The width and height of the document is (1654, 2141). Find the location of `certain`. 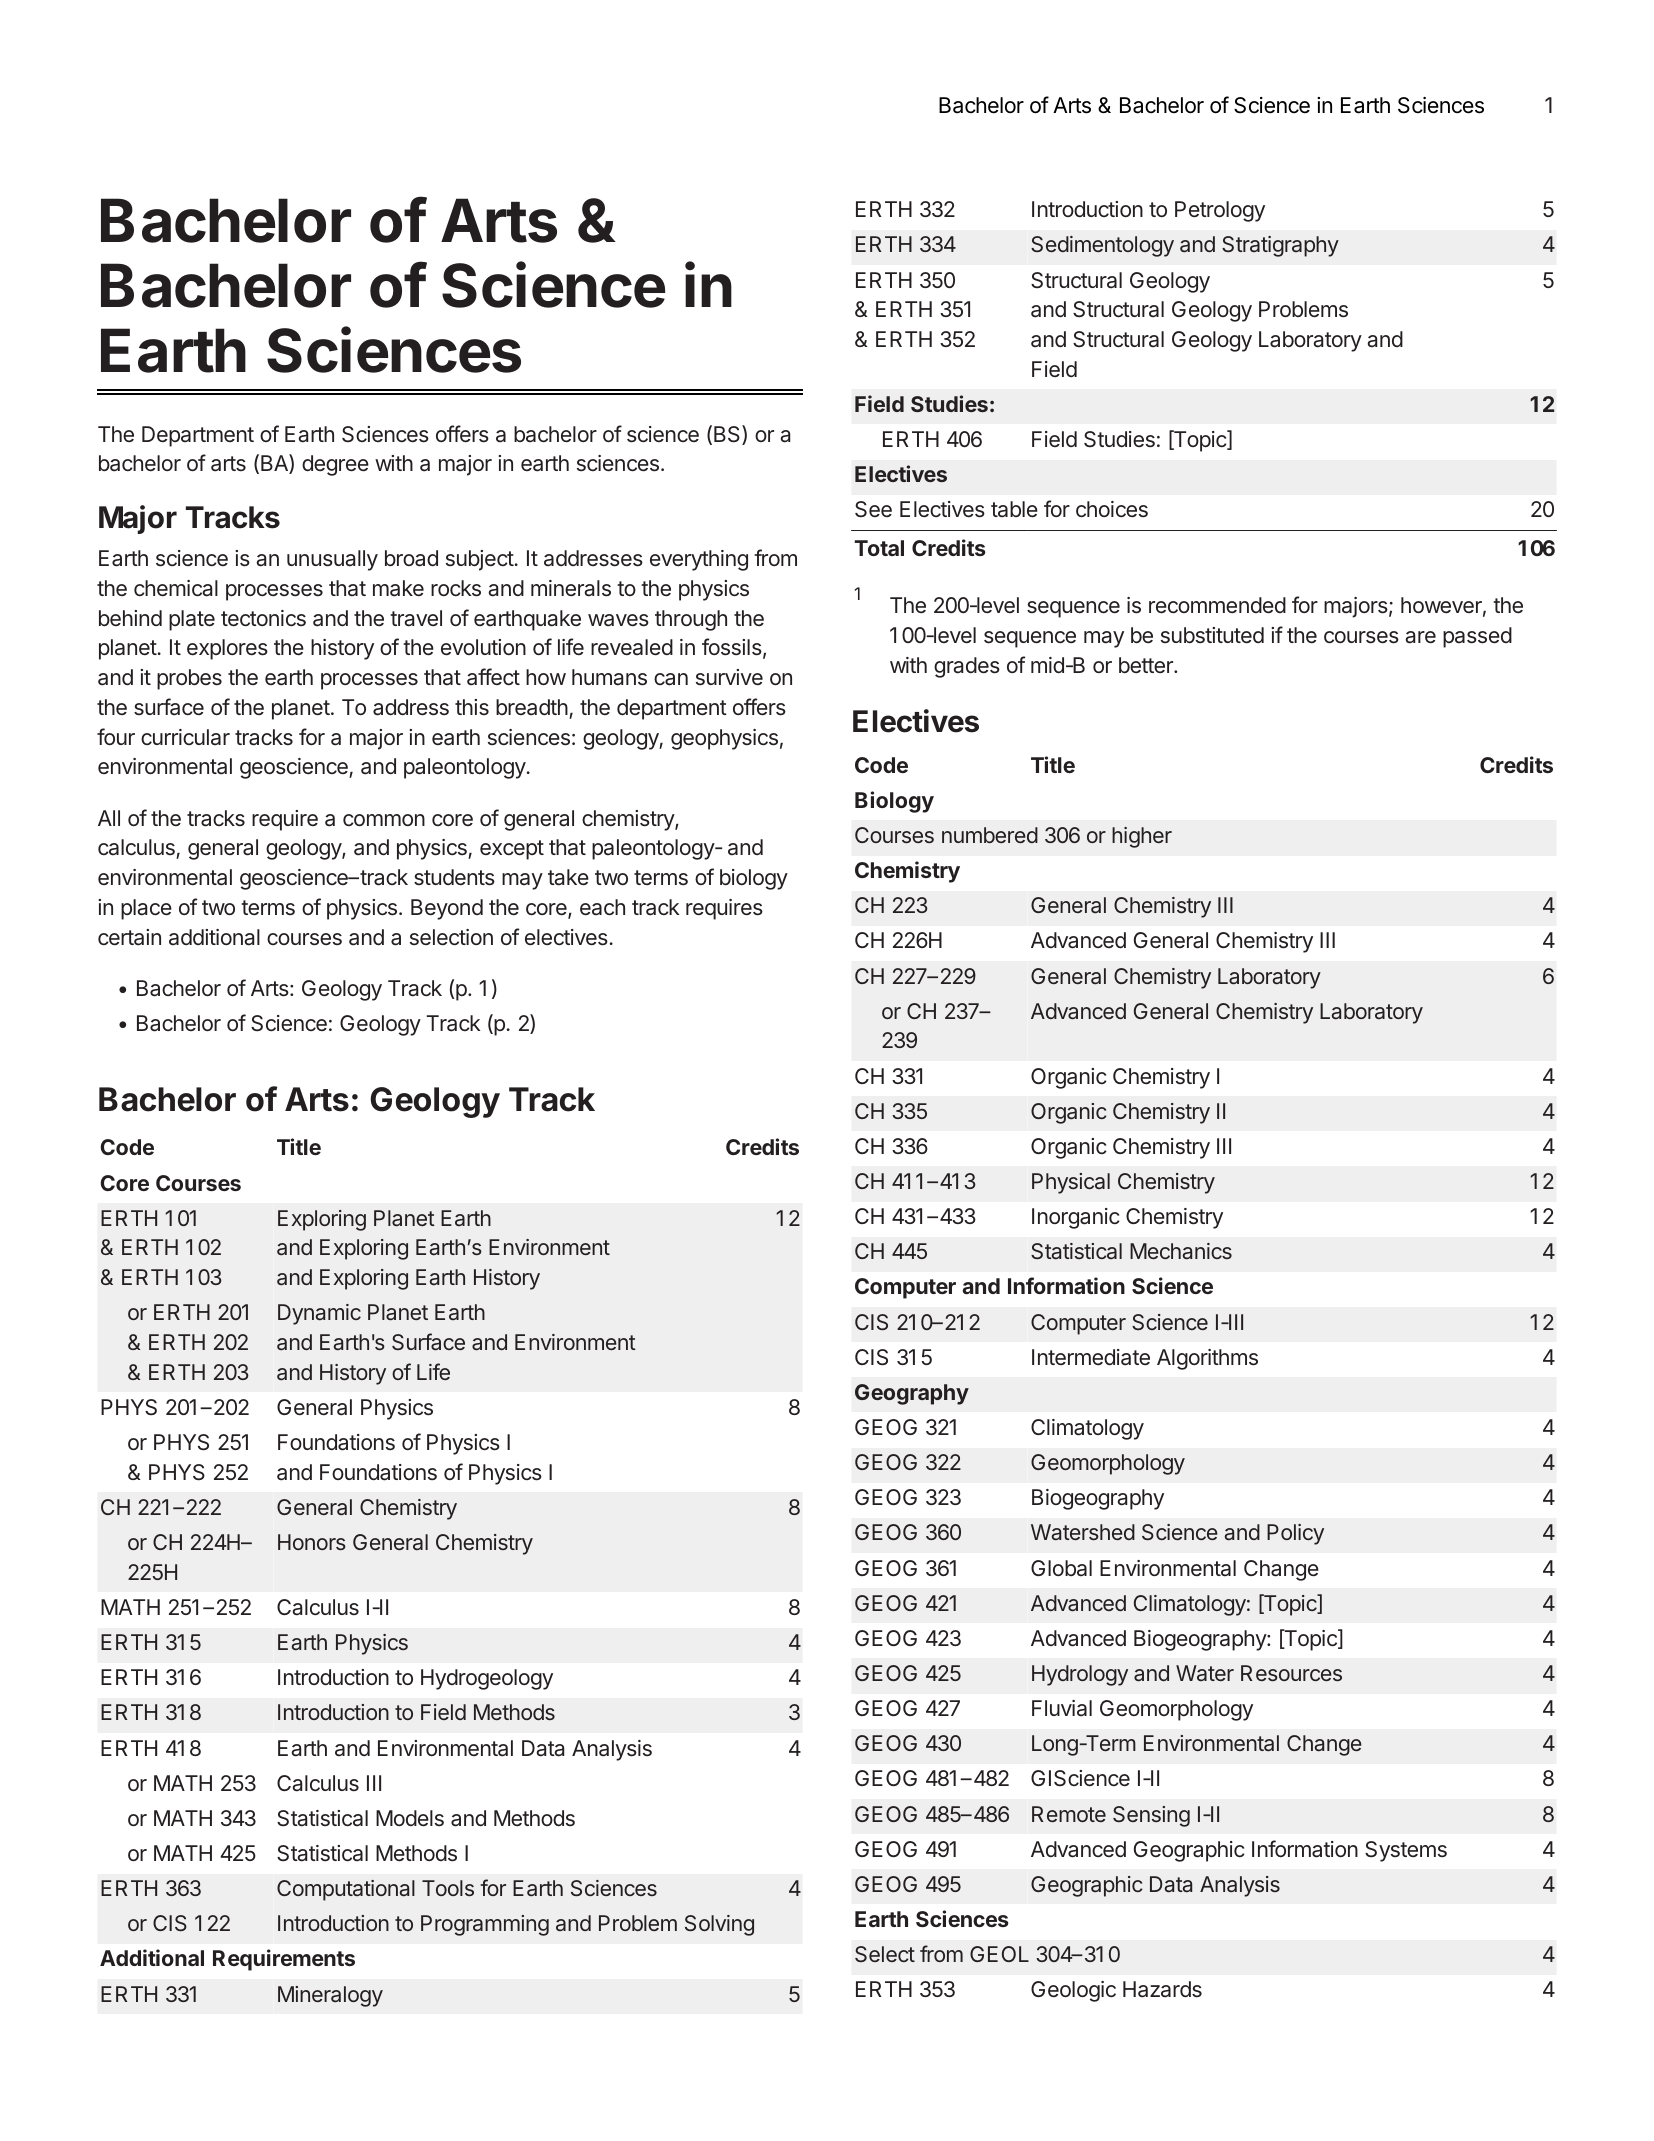

certain is located at coordinates (129, 937).
